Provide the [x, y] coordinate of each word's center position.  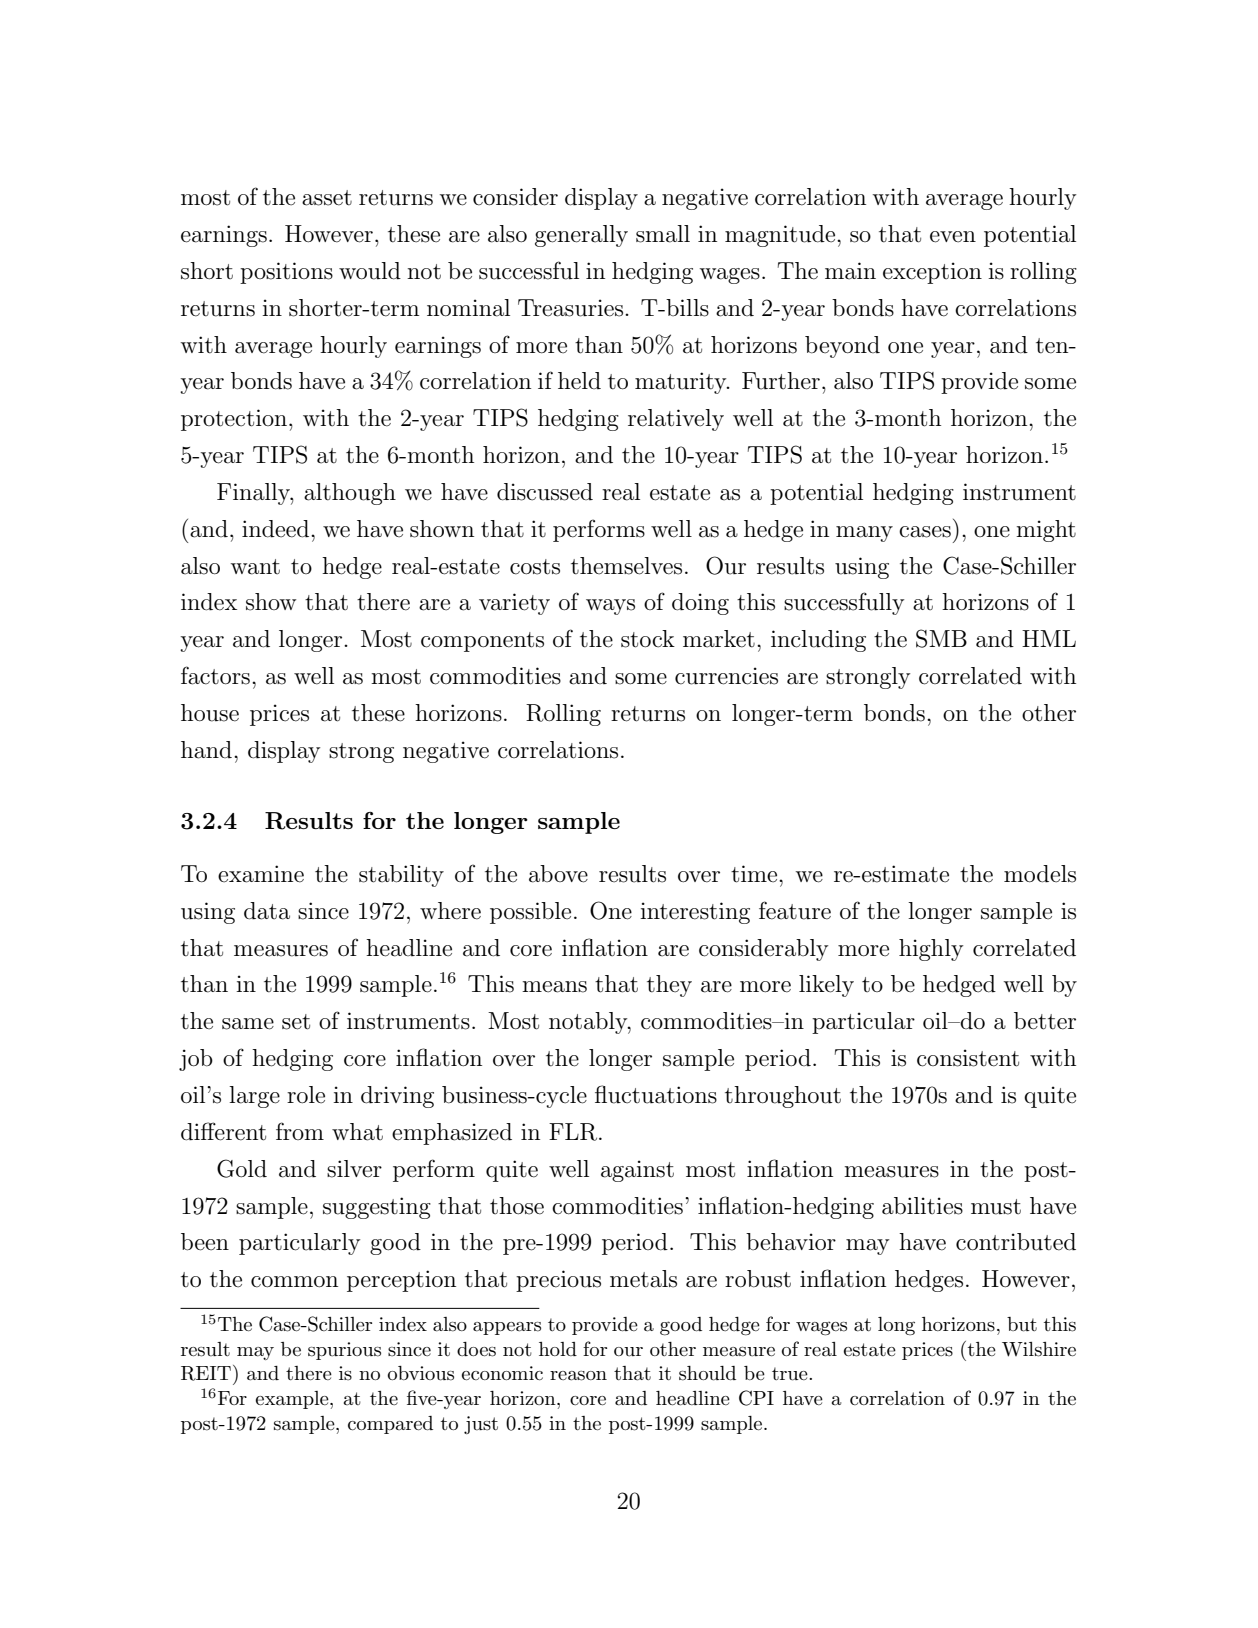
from [300, 1131]
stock [648, 639]
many [864, 534]
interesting [695, 913]
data [267, 911]
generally [581, 236]
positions [286, 273]
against [637, 1171]
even [953, 237]
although [350, 494]
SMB [941, 638]
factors [215, 675]
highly [931, 950]
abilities [922, 1206]
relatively [676, 420]
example [293, 1400]
